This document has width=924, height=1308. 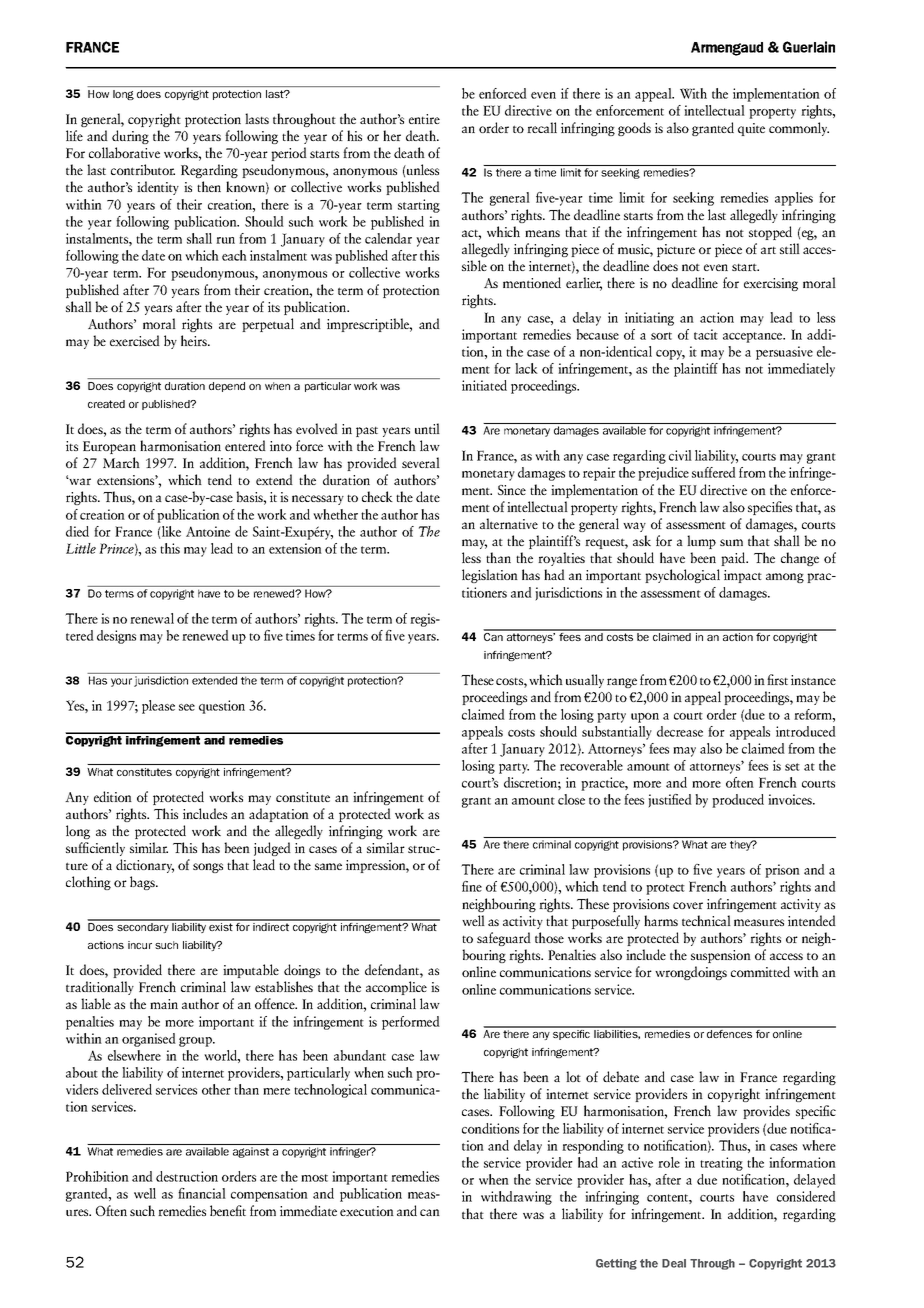 What do you see at coordinates (424, 119) in the document?
I see `entire` at bounding box center [424, 119].
